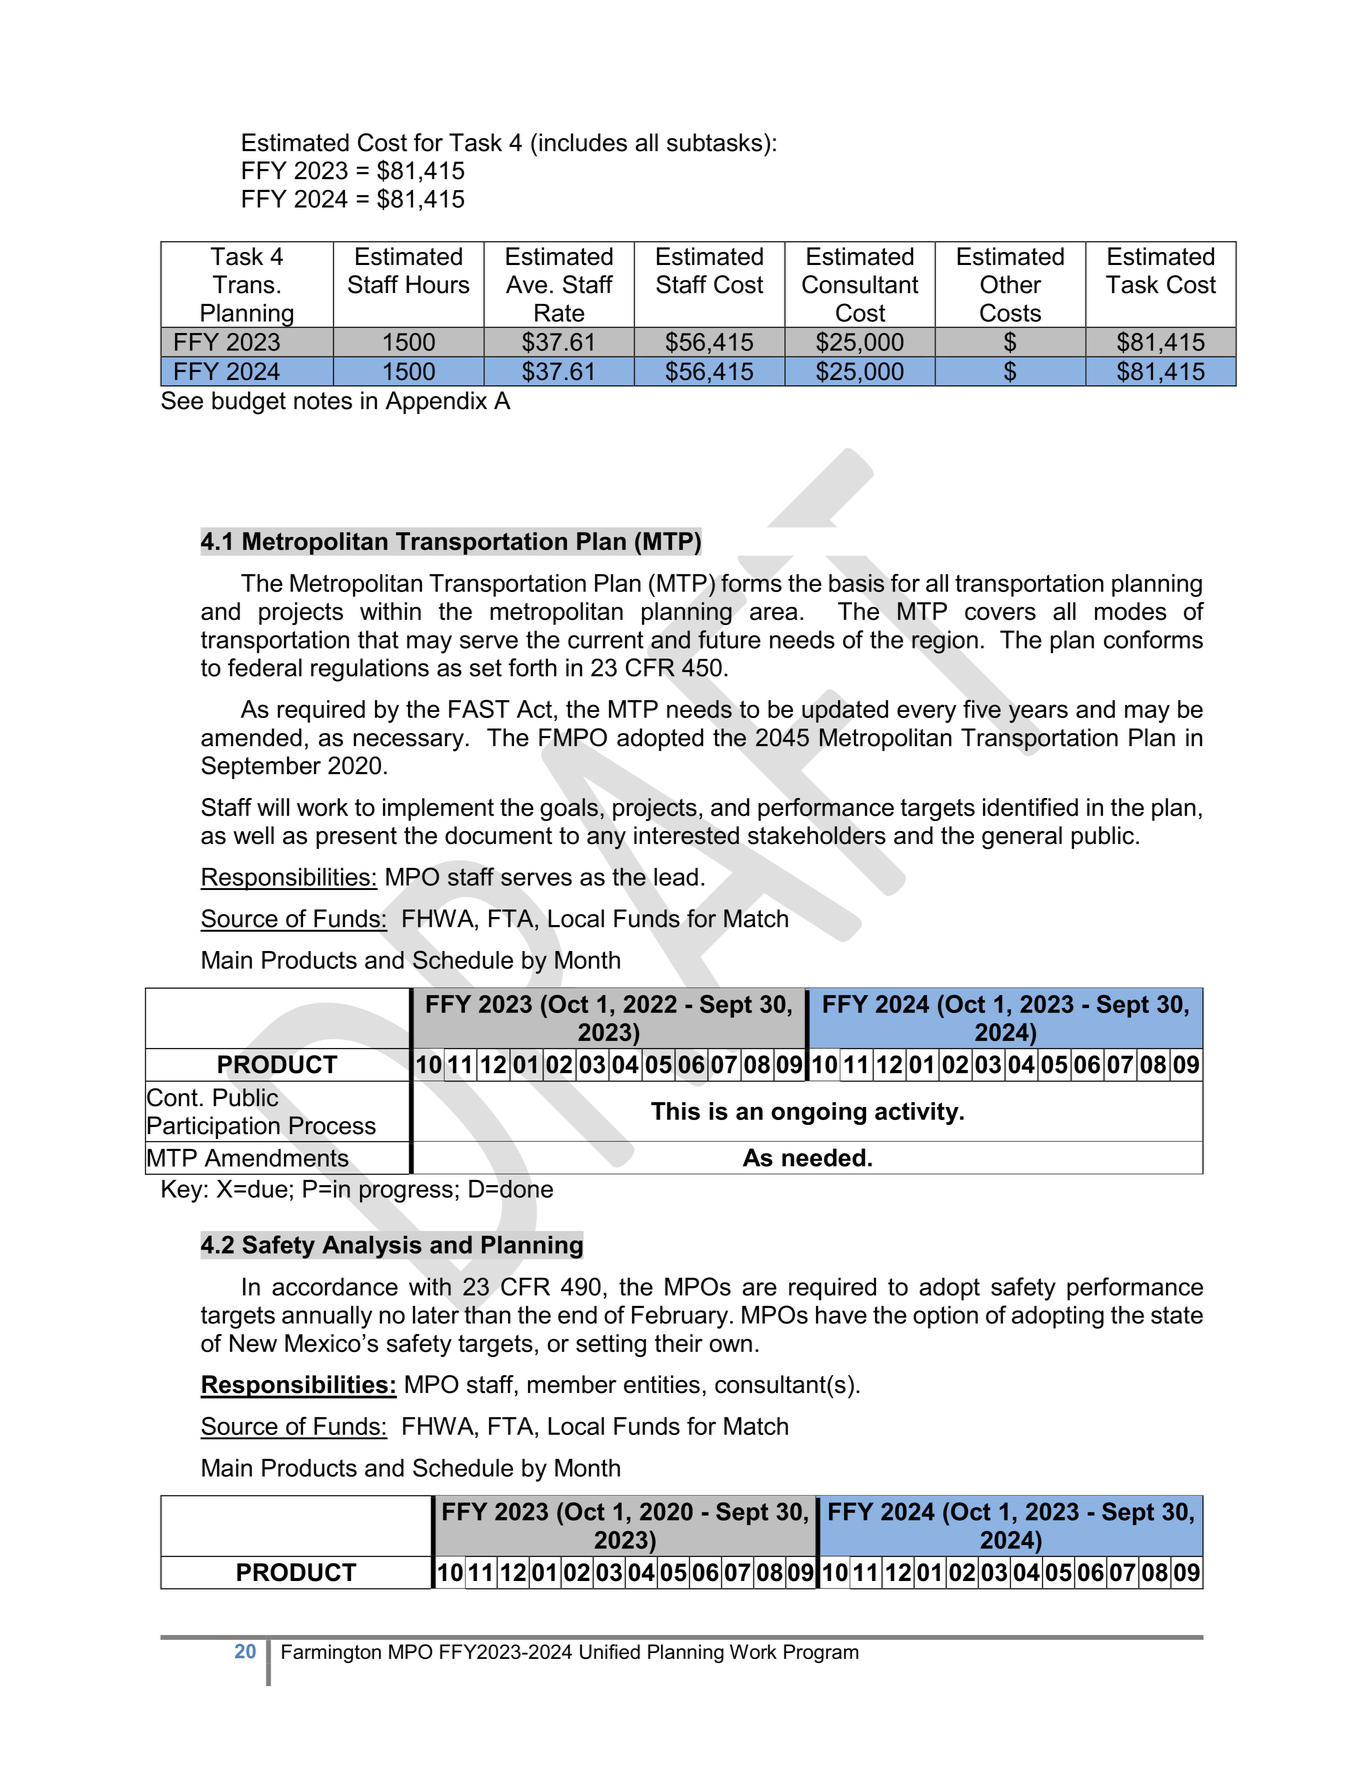  What do you see at coordinates (676, 877) in the screenshot?
I see `lead` at bounding box center [676, 877].
